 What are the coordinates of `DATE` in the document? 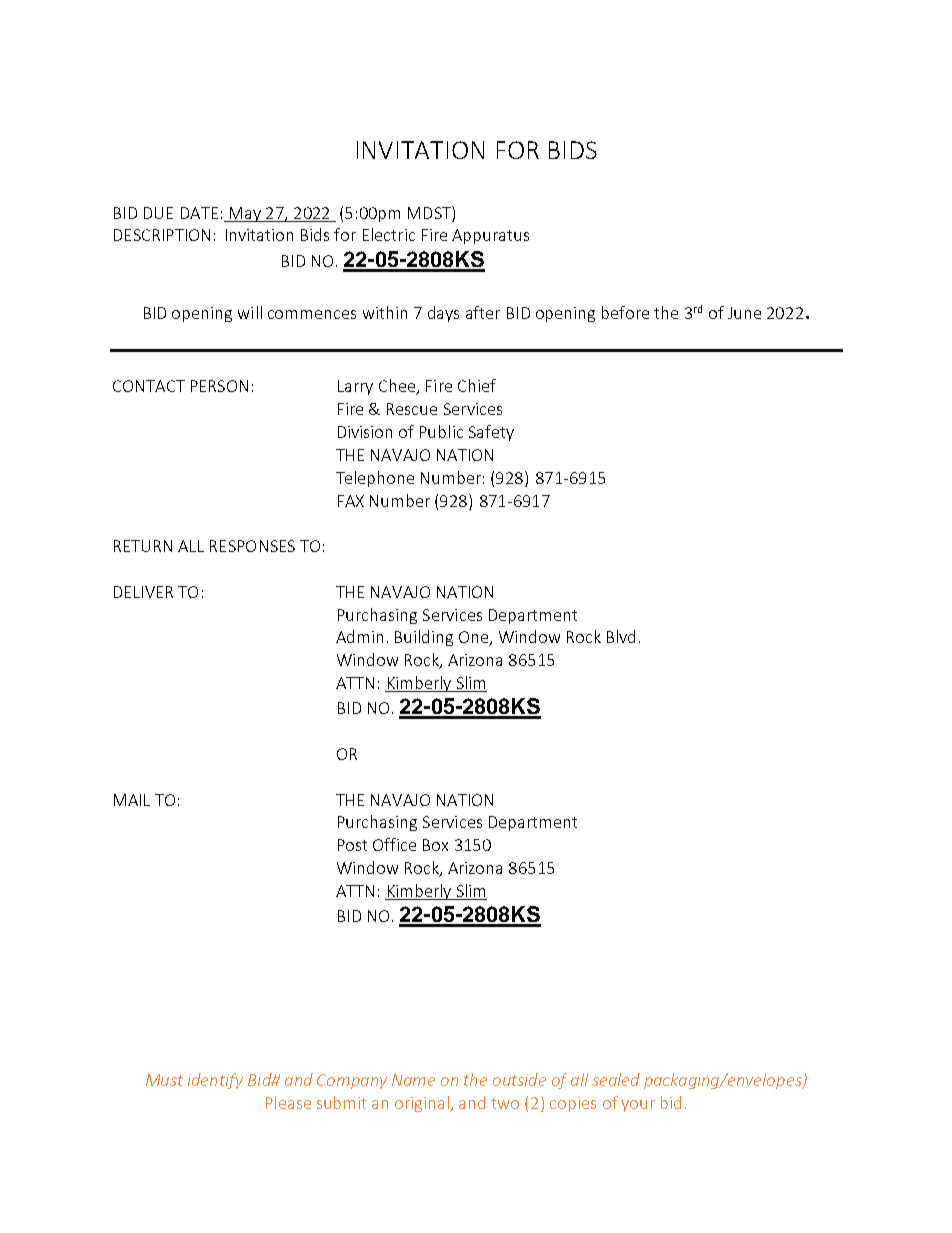 It's located at (199, 213).
